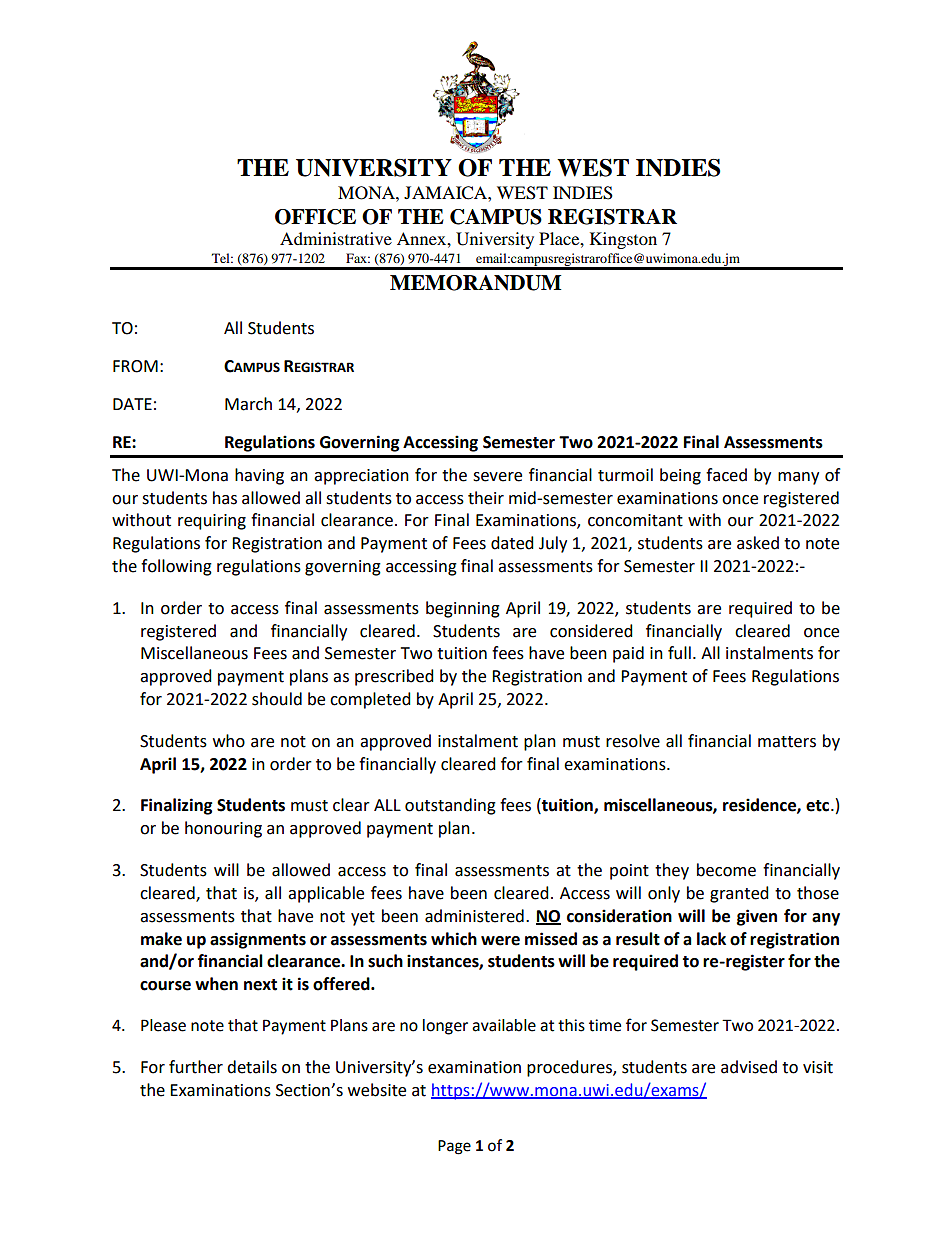 This document has width=952, height=1233. What do you see at coordinates (225, 498) in the document?
I see `has` at bounding box center [225, 498].
